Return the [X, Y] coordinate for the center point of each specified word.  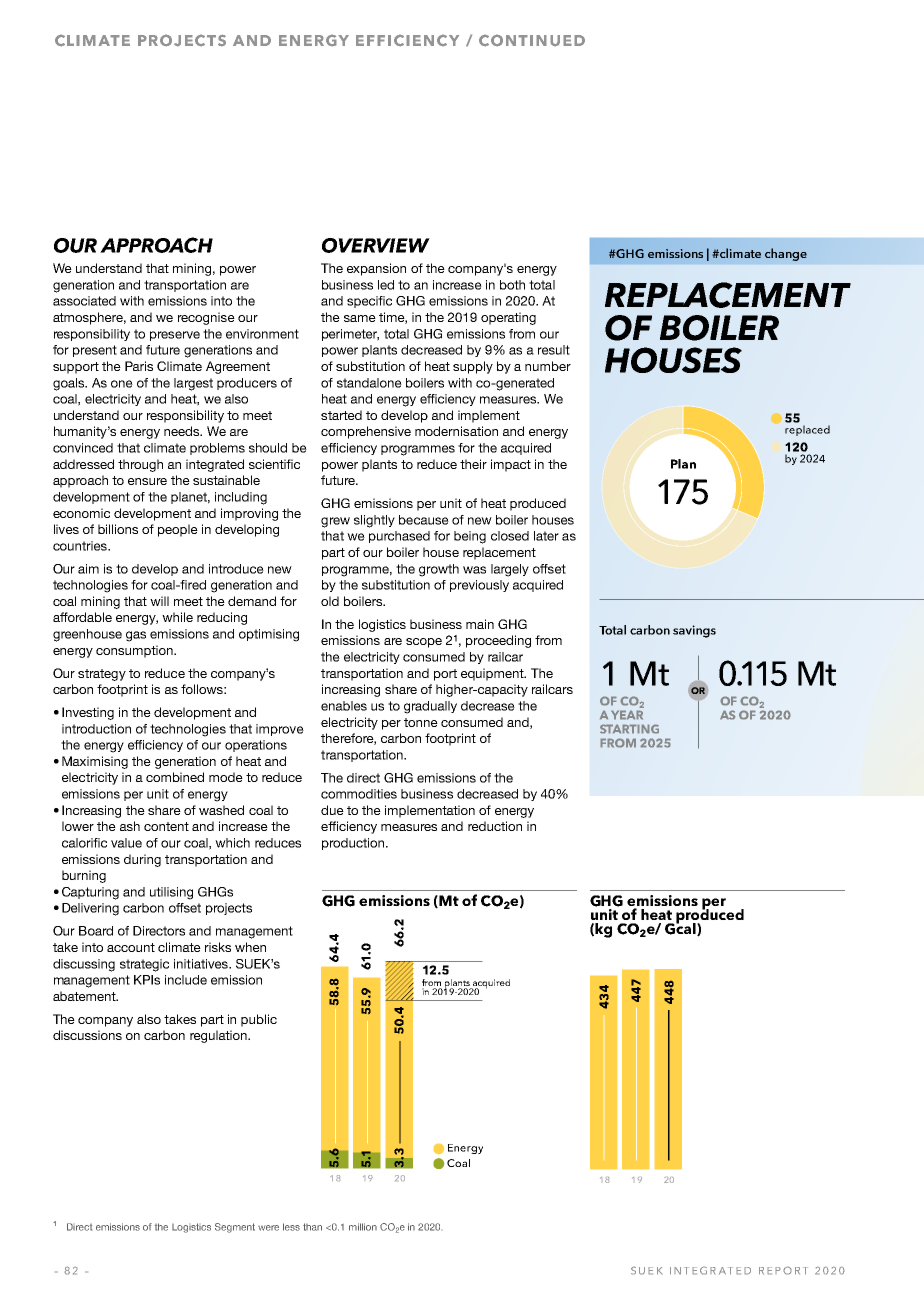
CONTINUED [532, 40]
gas [136, 636]
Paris [139, 366]
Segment [235, 1228]
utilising [171, 893]
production [354, 844]
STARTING [629, 729]
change [786, 254]
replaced [807, 430]
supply [473, 367]
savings [694, 631]
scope [424, 643]
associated [84, 301]
